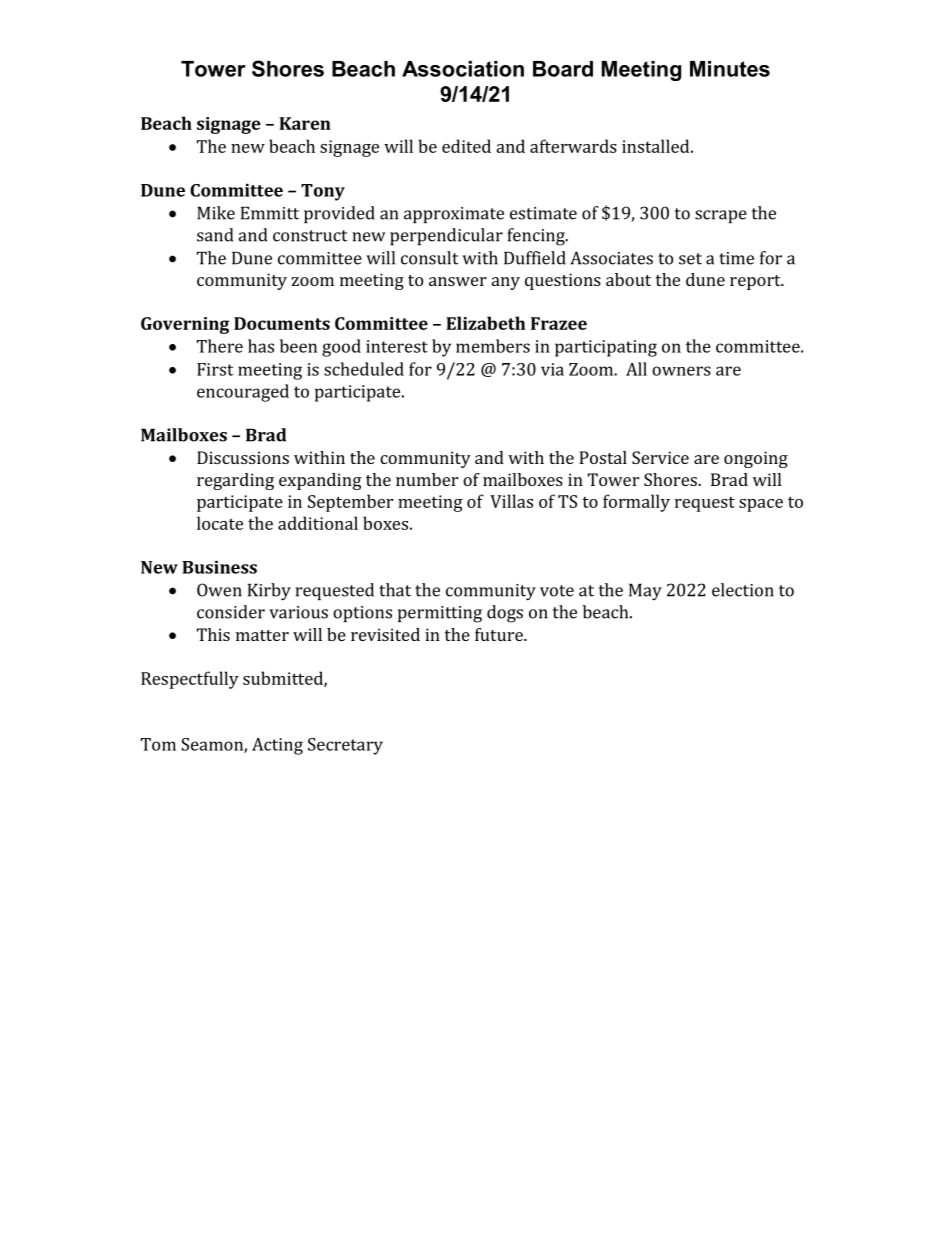  Describe the element at coordinates (681, 371) in the screenshot. I see `owners` at that location.
